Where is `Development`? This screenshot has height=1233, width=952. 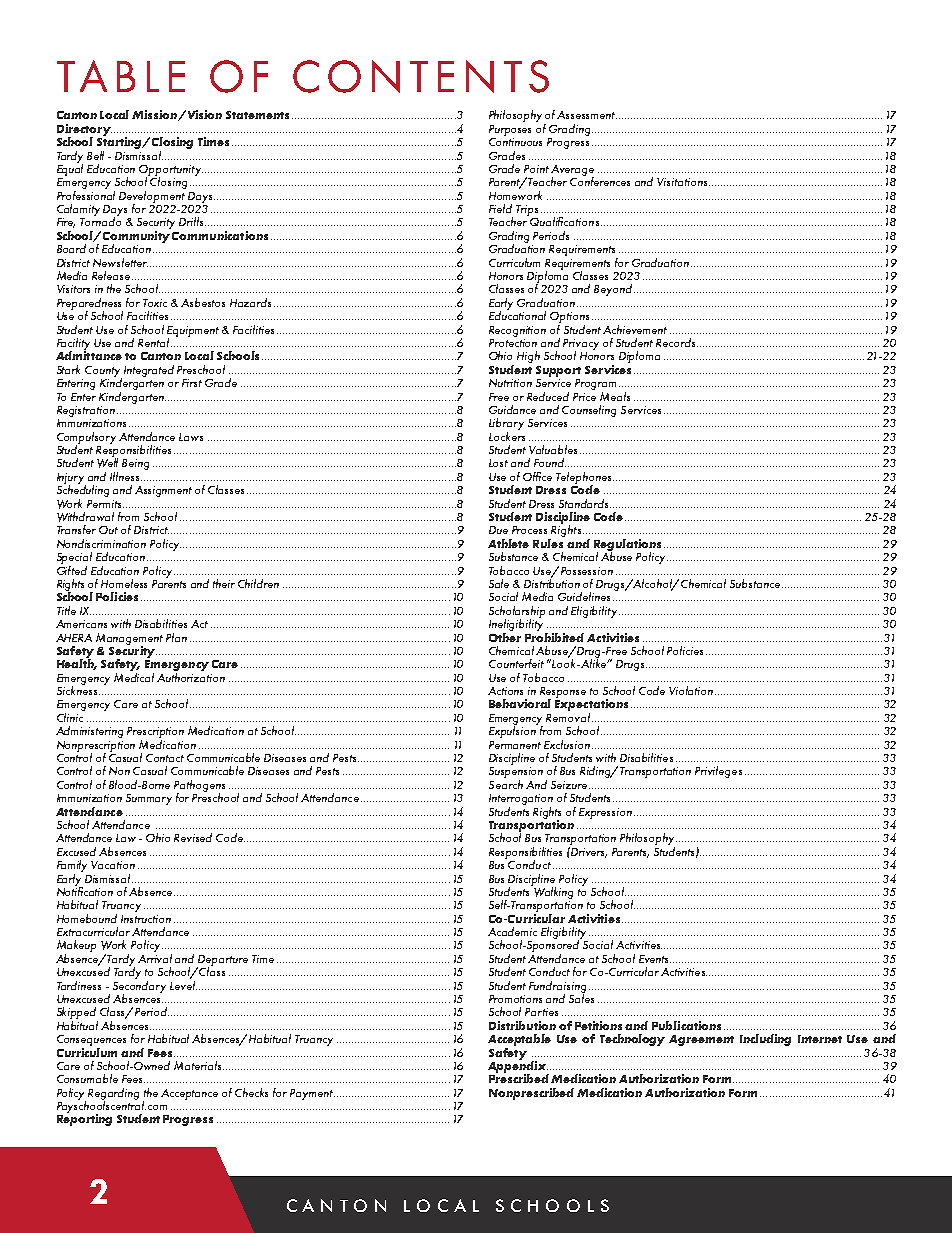
Development is located at coordinates (152, 196).
